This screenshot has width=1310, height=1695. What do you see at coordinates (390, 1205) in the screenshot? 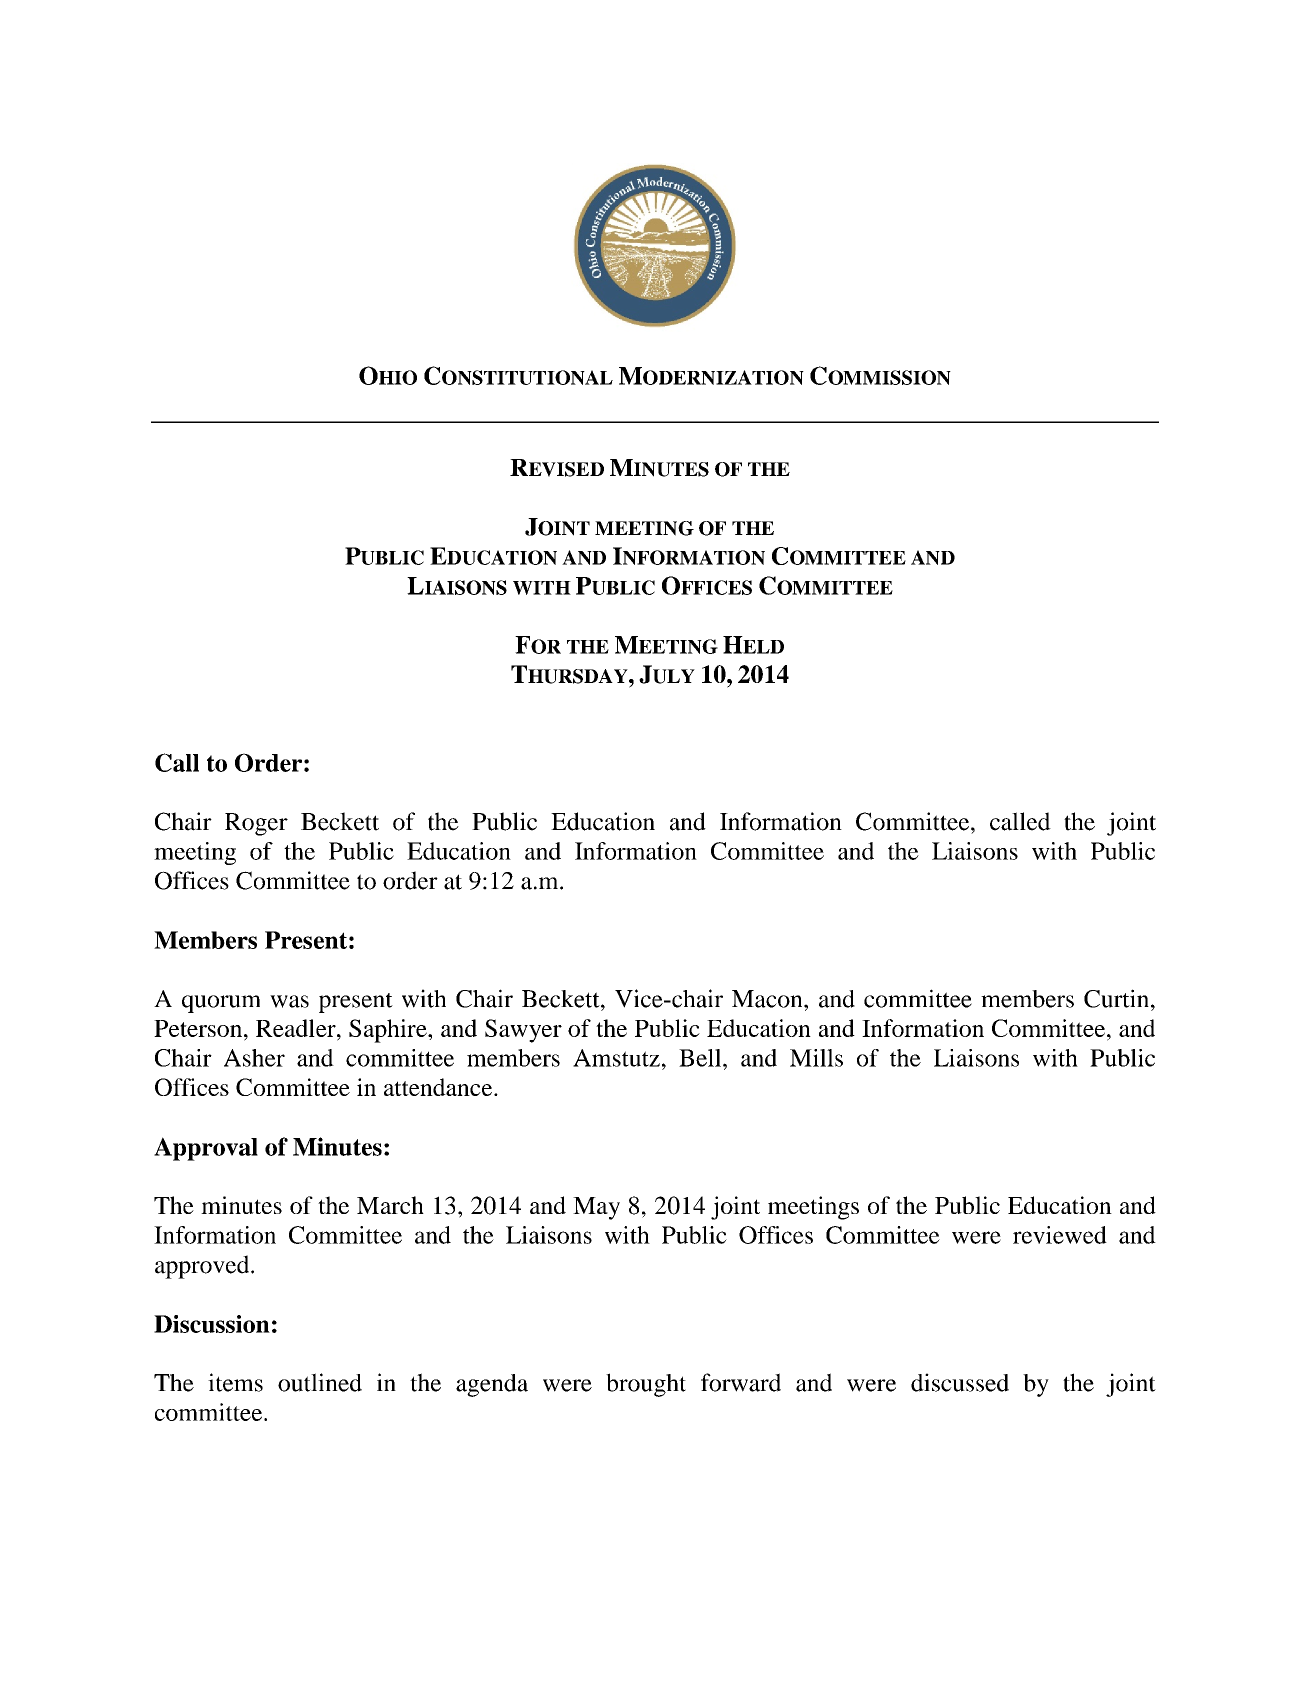
I see `March` at bounding box center [390, 1205].
